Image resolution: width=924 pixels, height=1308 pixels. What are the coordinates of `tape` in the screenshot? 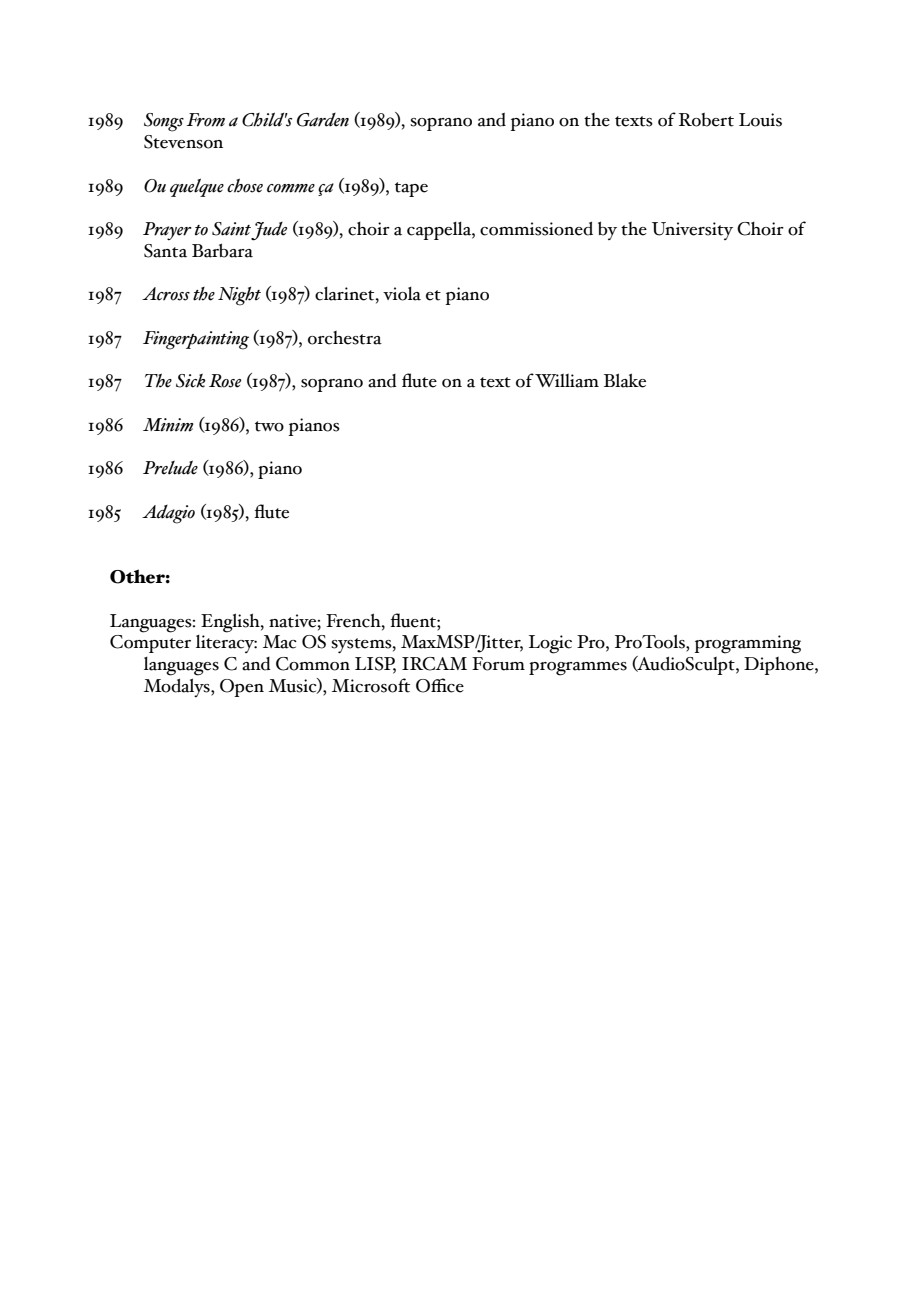 It's located at (411, 189).
